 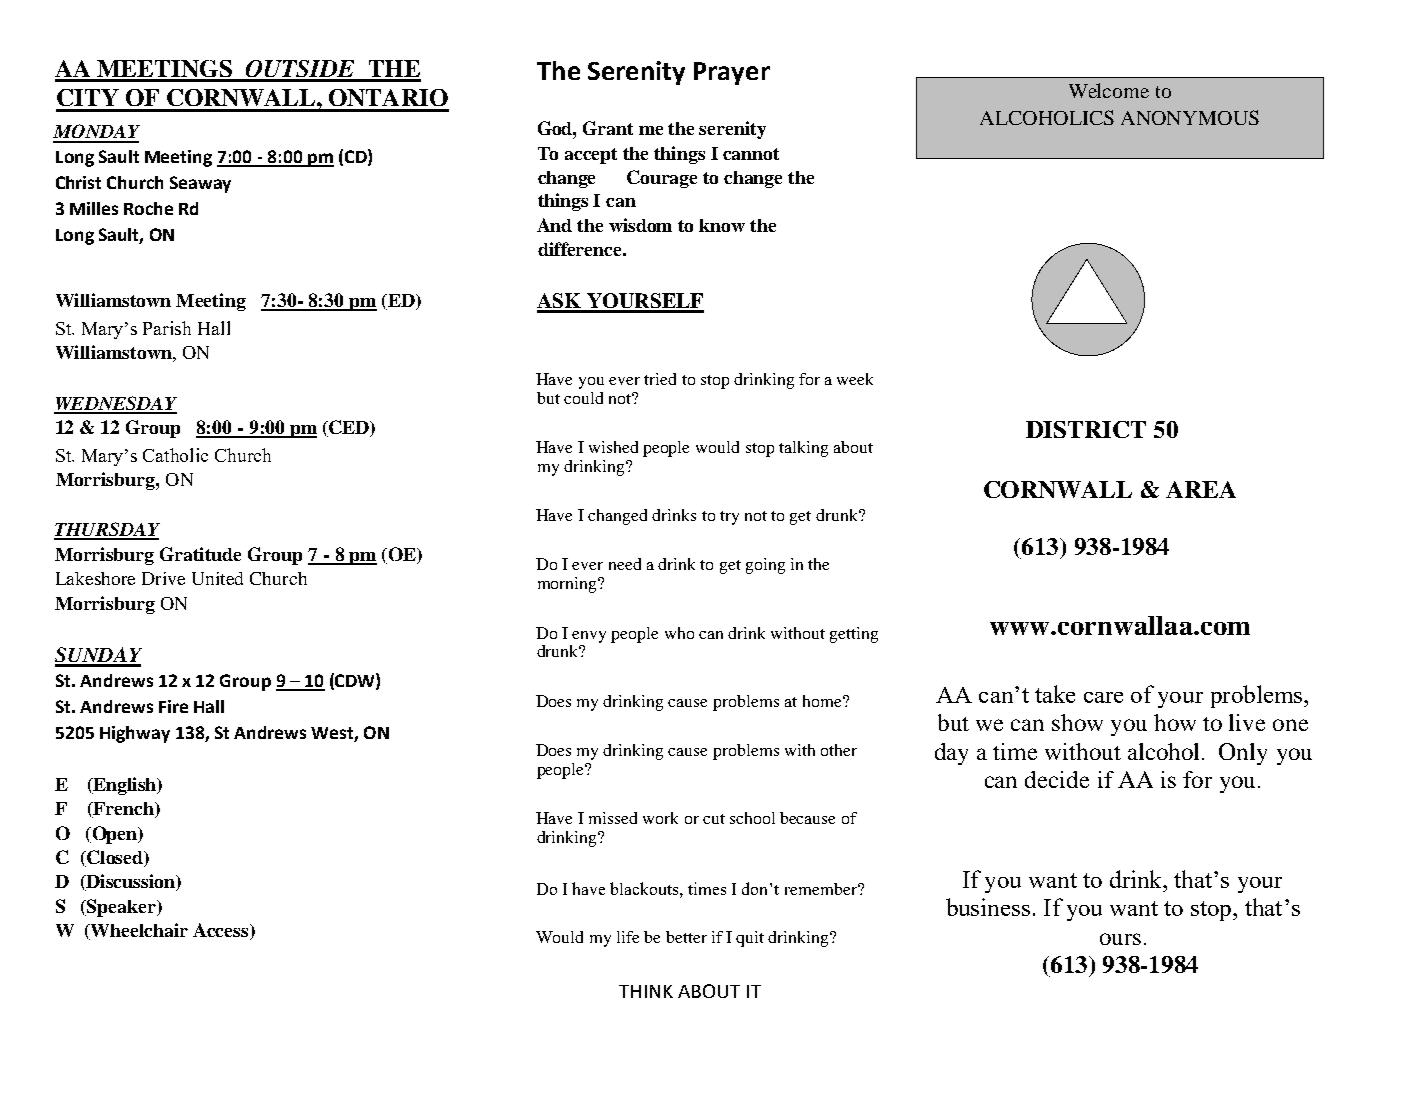 What do you see at coordinates (1057, 779) in the document?
I see `decide` at bounding box center [1057, 779].
